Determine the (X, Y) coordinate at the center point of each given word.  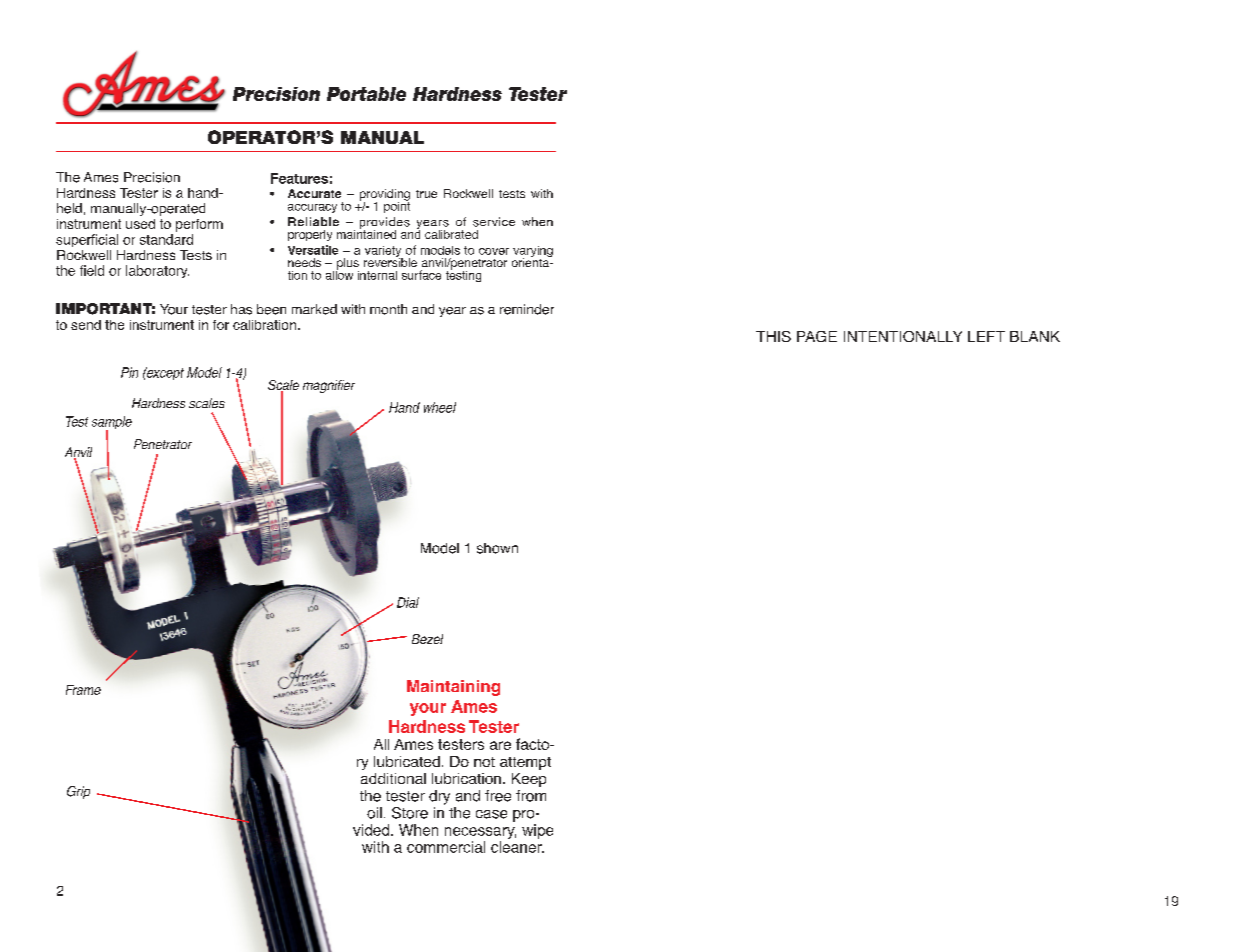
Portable (366, 94)
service (494, 222)
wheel (440, 407)
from (531, 796)
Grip (78, 792)
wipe (537, 831)
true (426, 194)
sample (112, 424)
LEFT (986, 336)
